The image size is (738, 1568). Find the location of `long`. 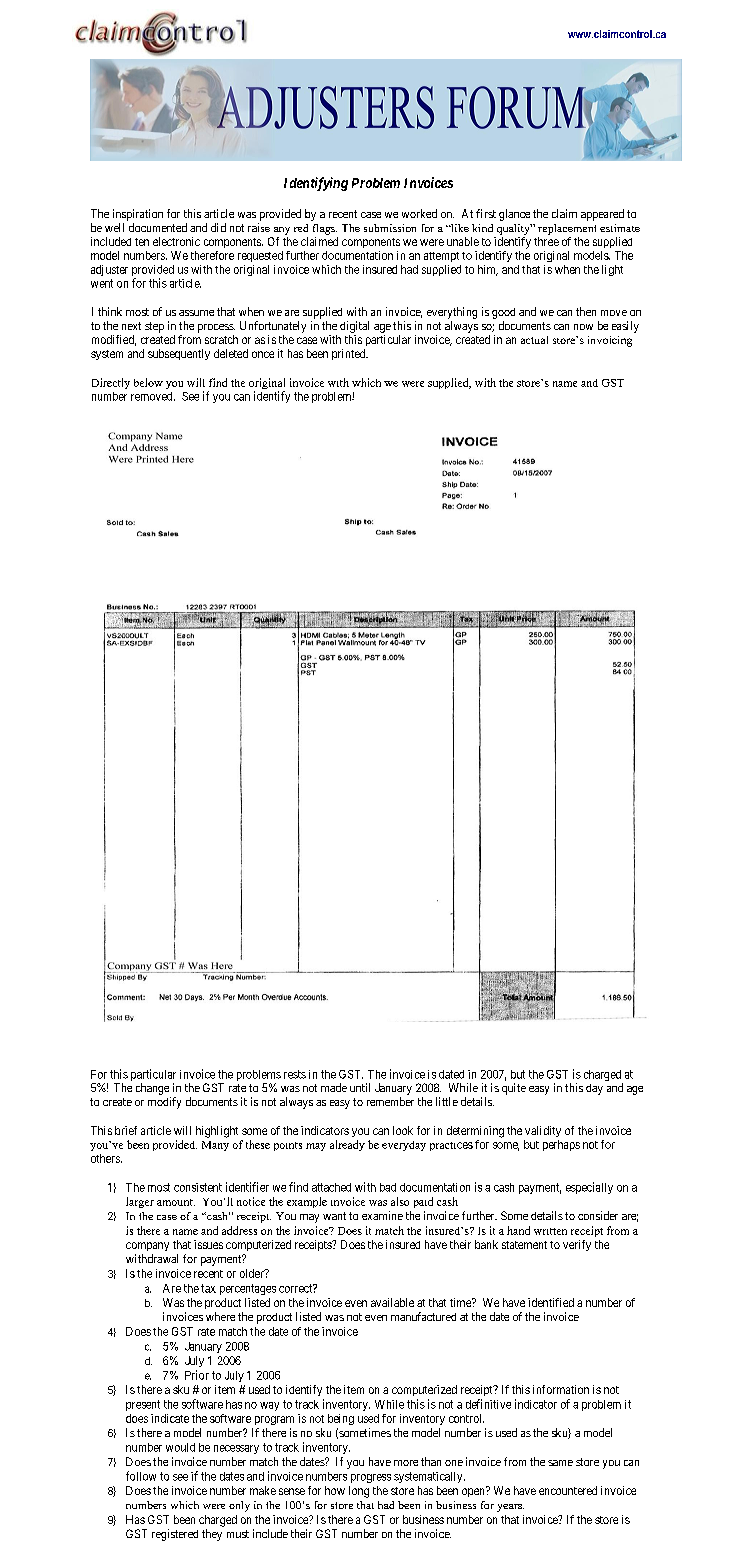

long is located at coordinates (359, 1492).
